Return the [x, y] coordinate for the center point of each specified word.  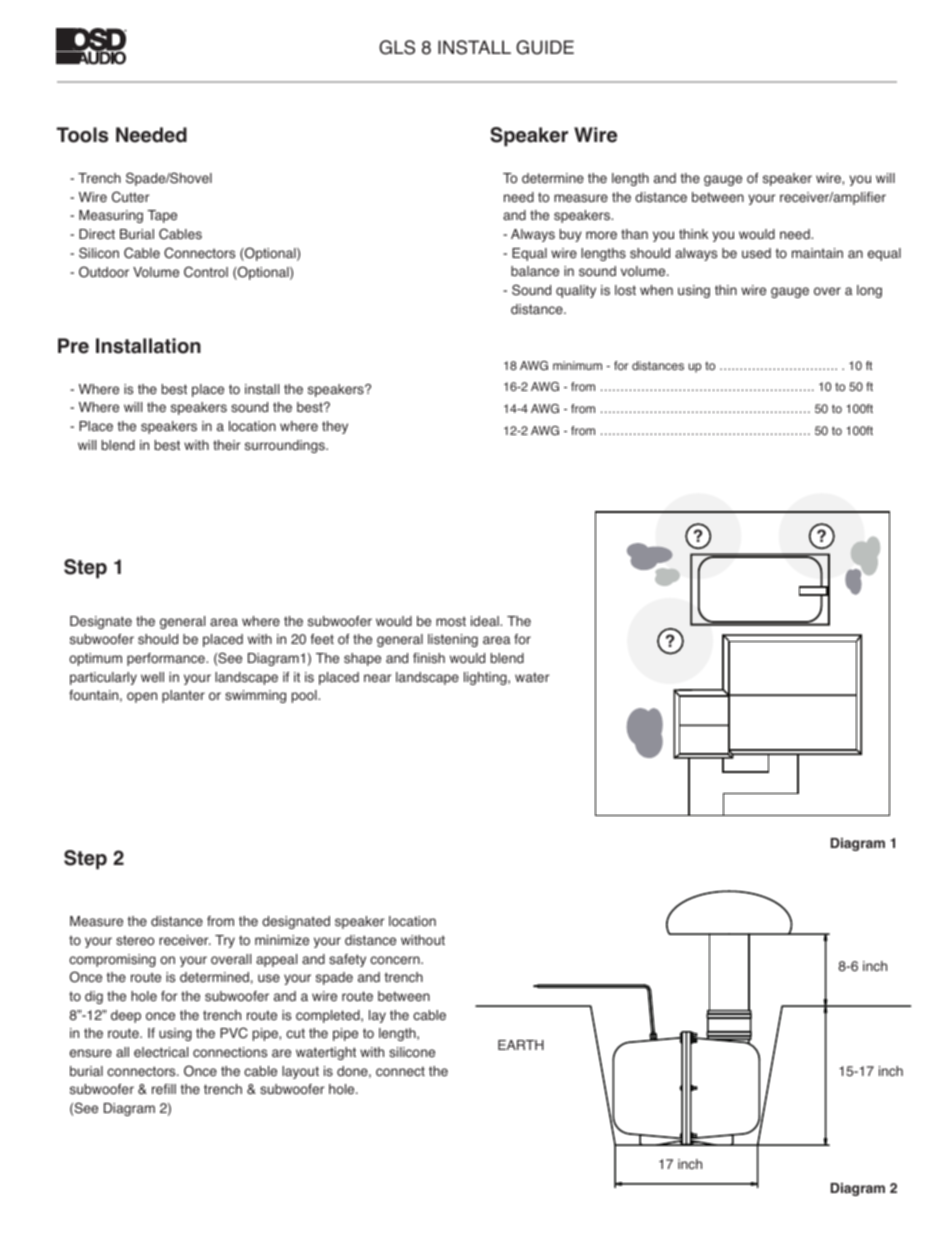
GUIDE [545, 47]
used [756, 253]
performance [167, 659]
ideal [486, 621]
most [451, 621]
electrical [161, 1052]
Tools [82, 135]
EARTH [521, 1045]
